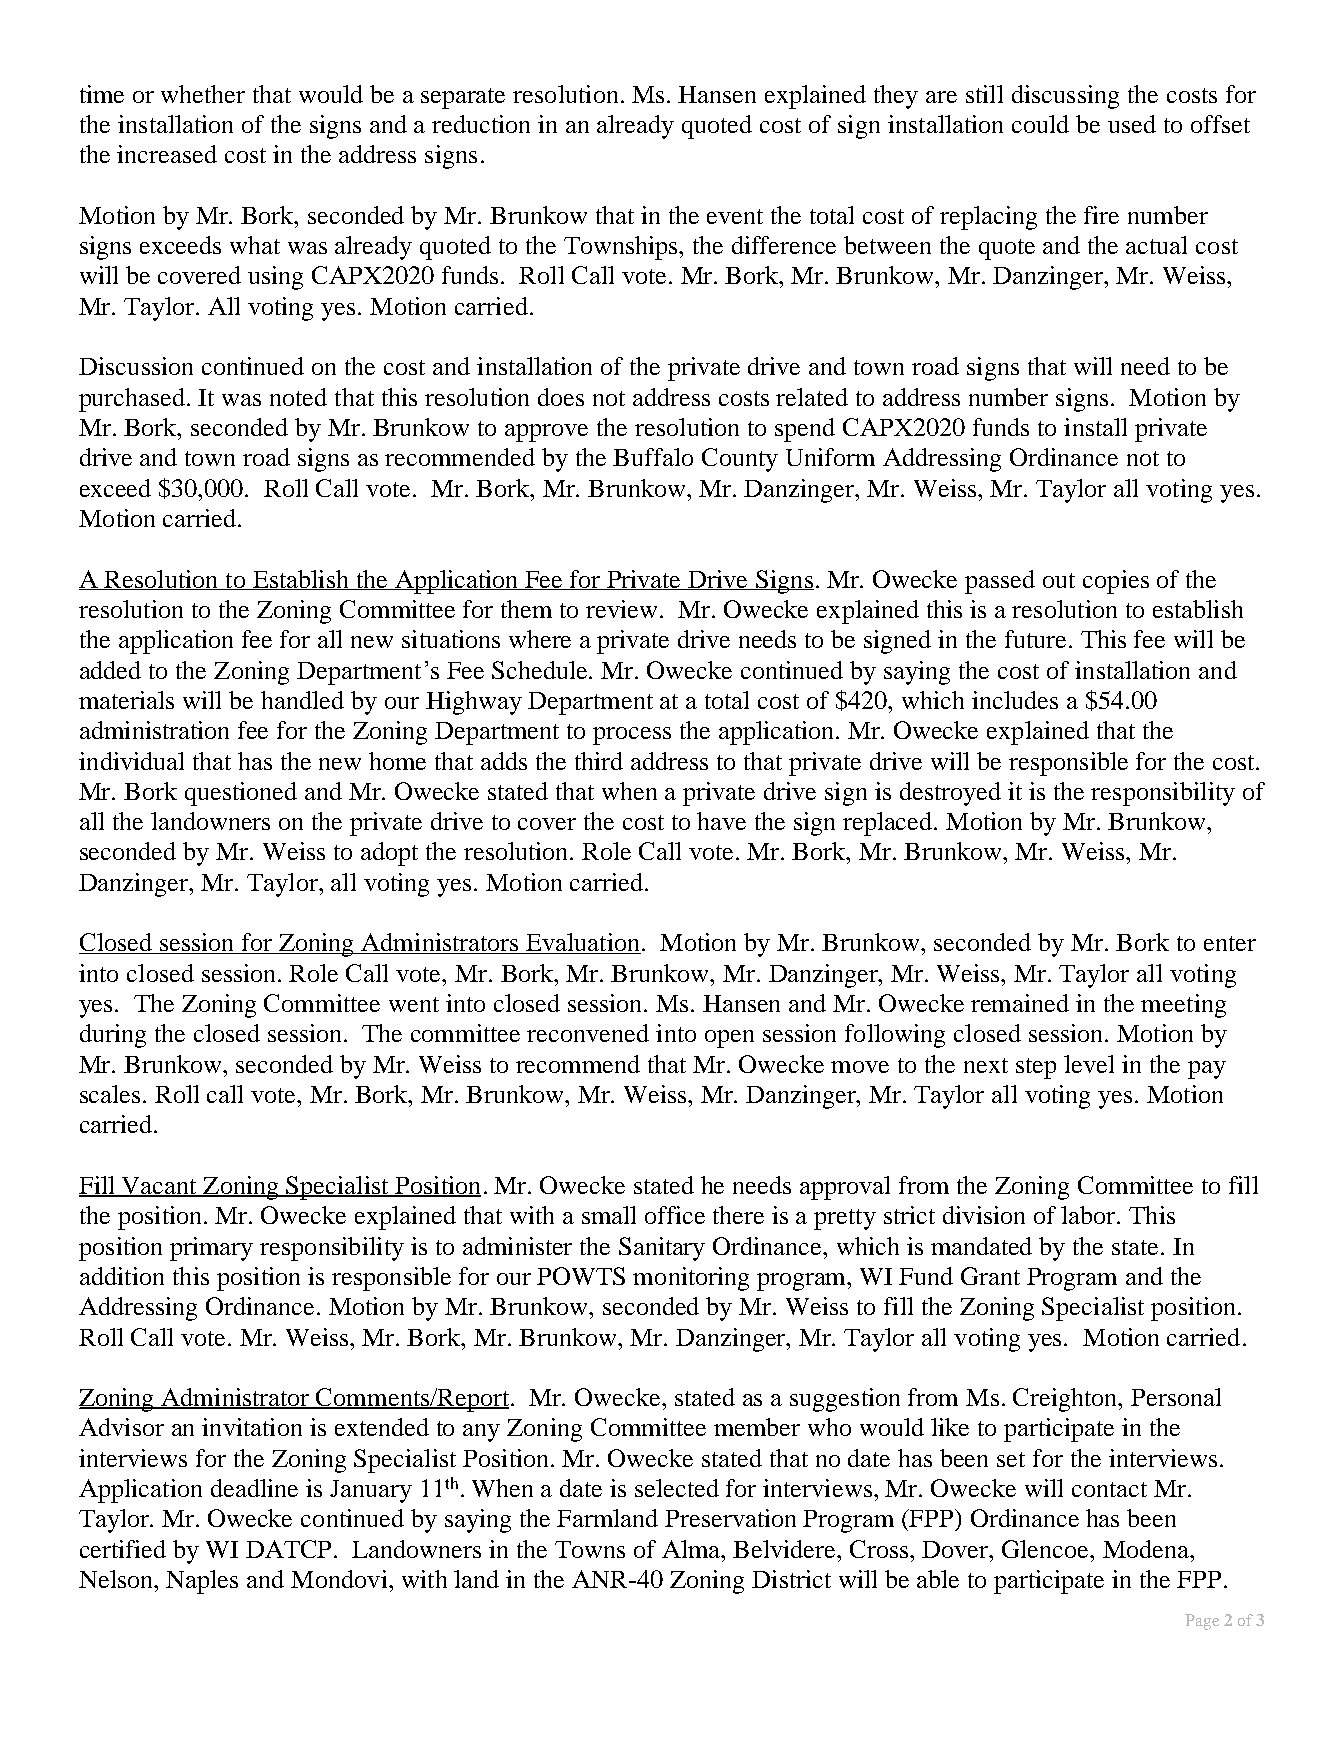 The image size is (1344, 1740). I want to click on questioned, so click(241, 794).
